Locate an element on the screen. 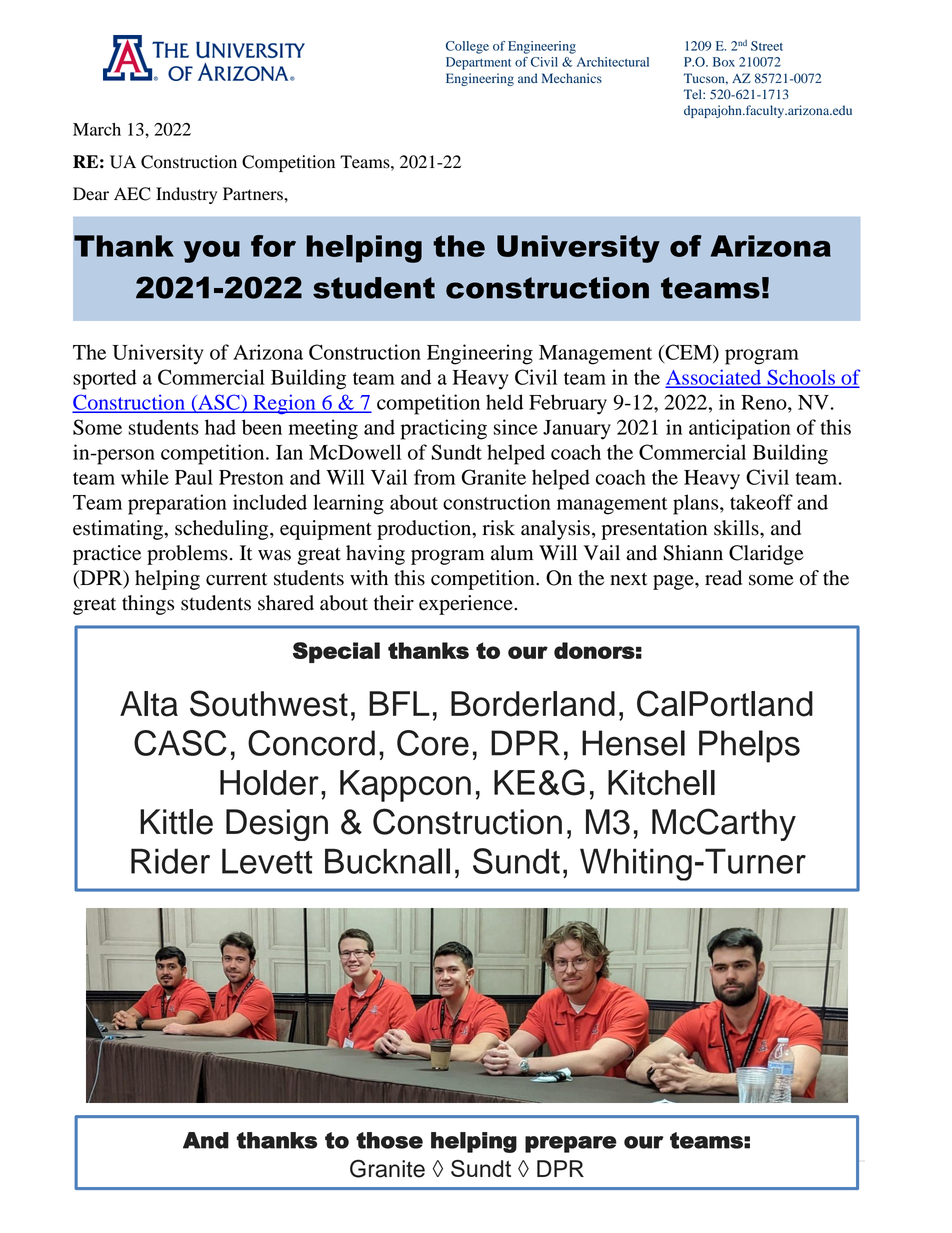 This screenshot has width=952, height=1233. Rider is located at coordinates (170, 861).
